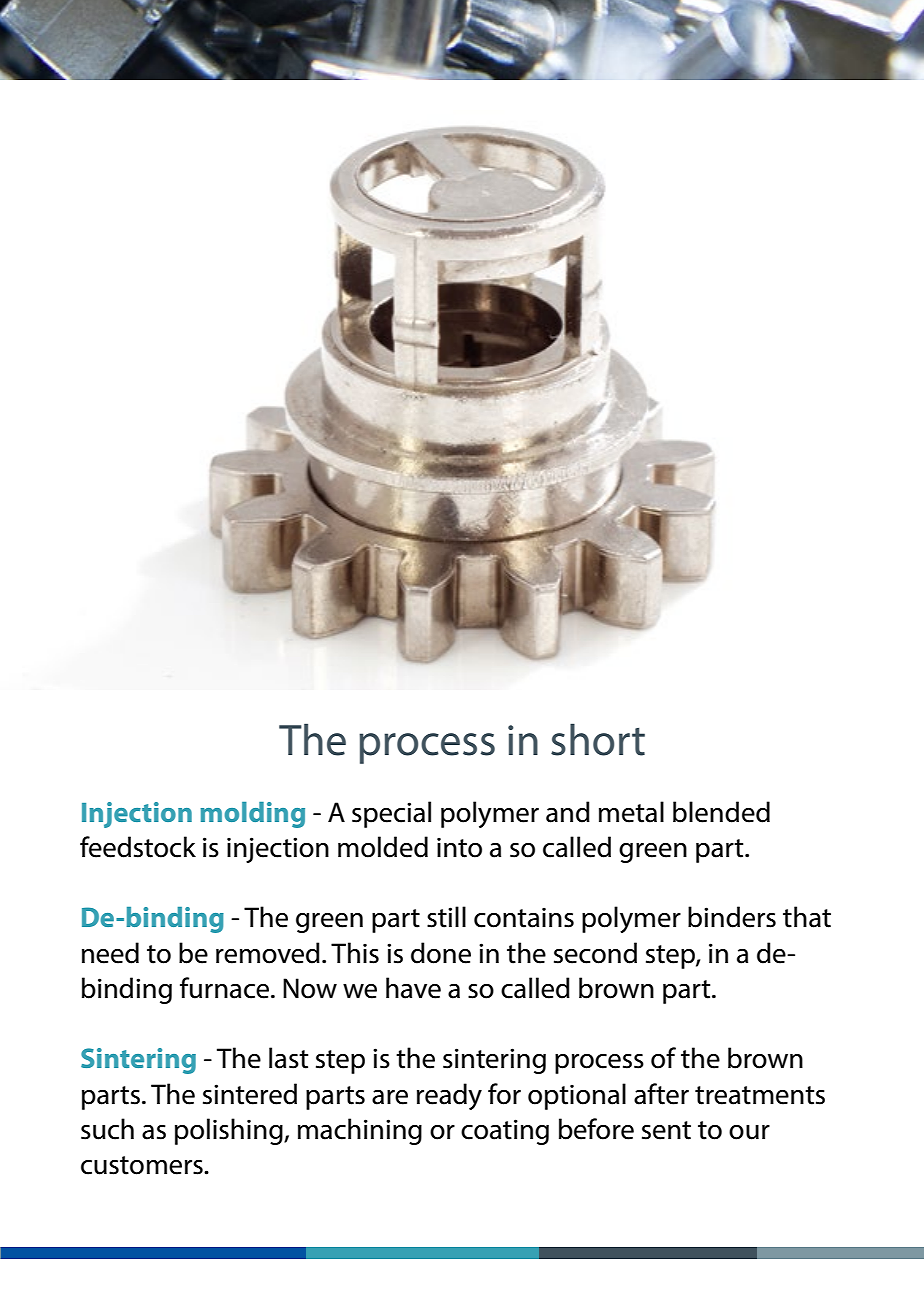  Describe the element at coordinates (749, 1132) in the document. I see `our` at that location.
